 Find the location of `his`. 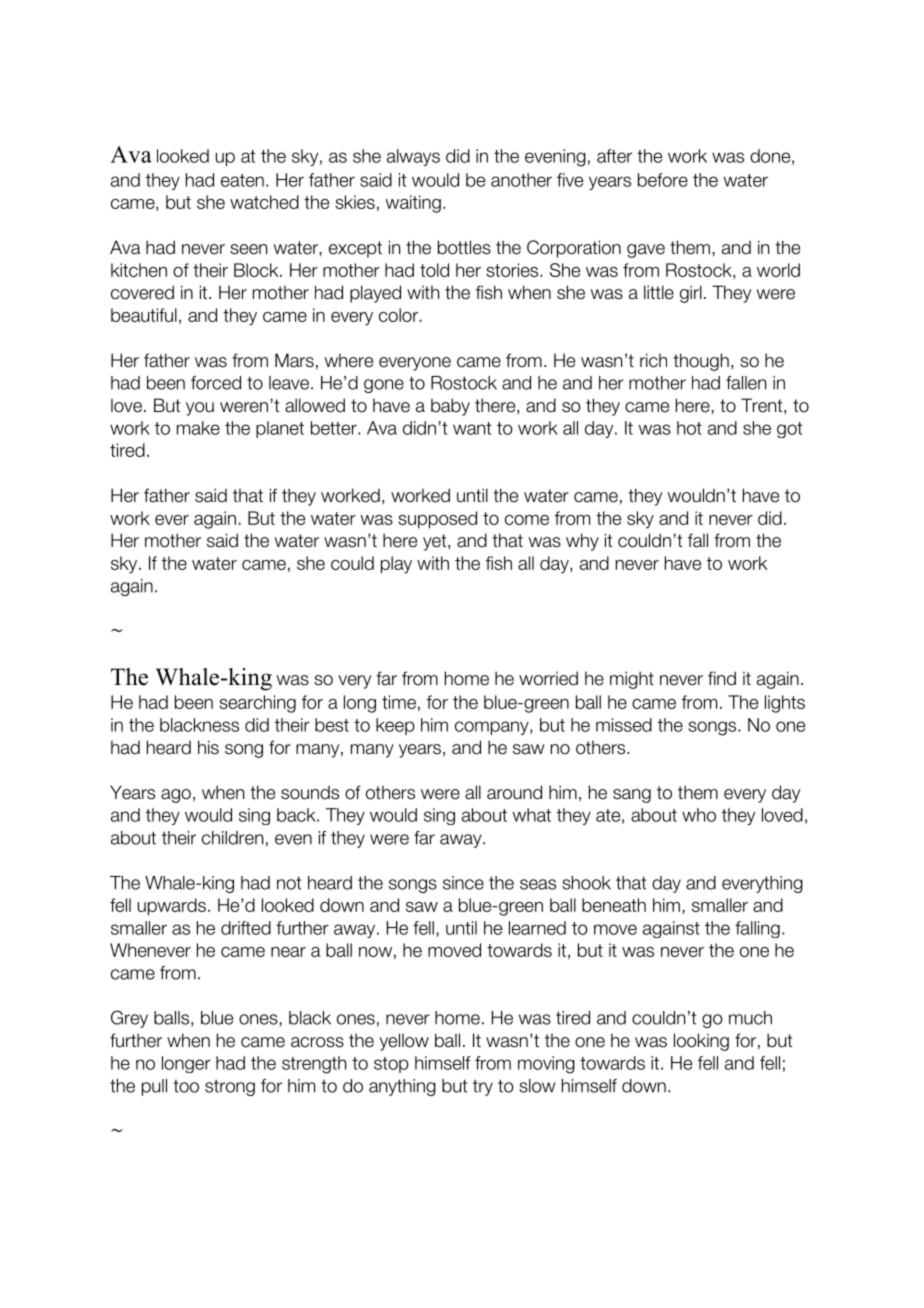

his is located at coordinates (208, 747).
